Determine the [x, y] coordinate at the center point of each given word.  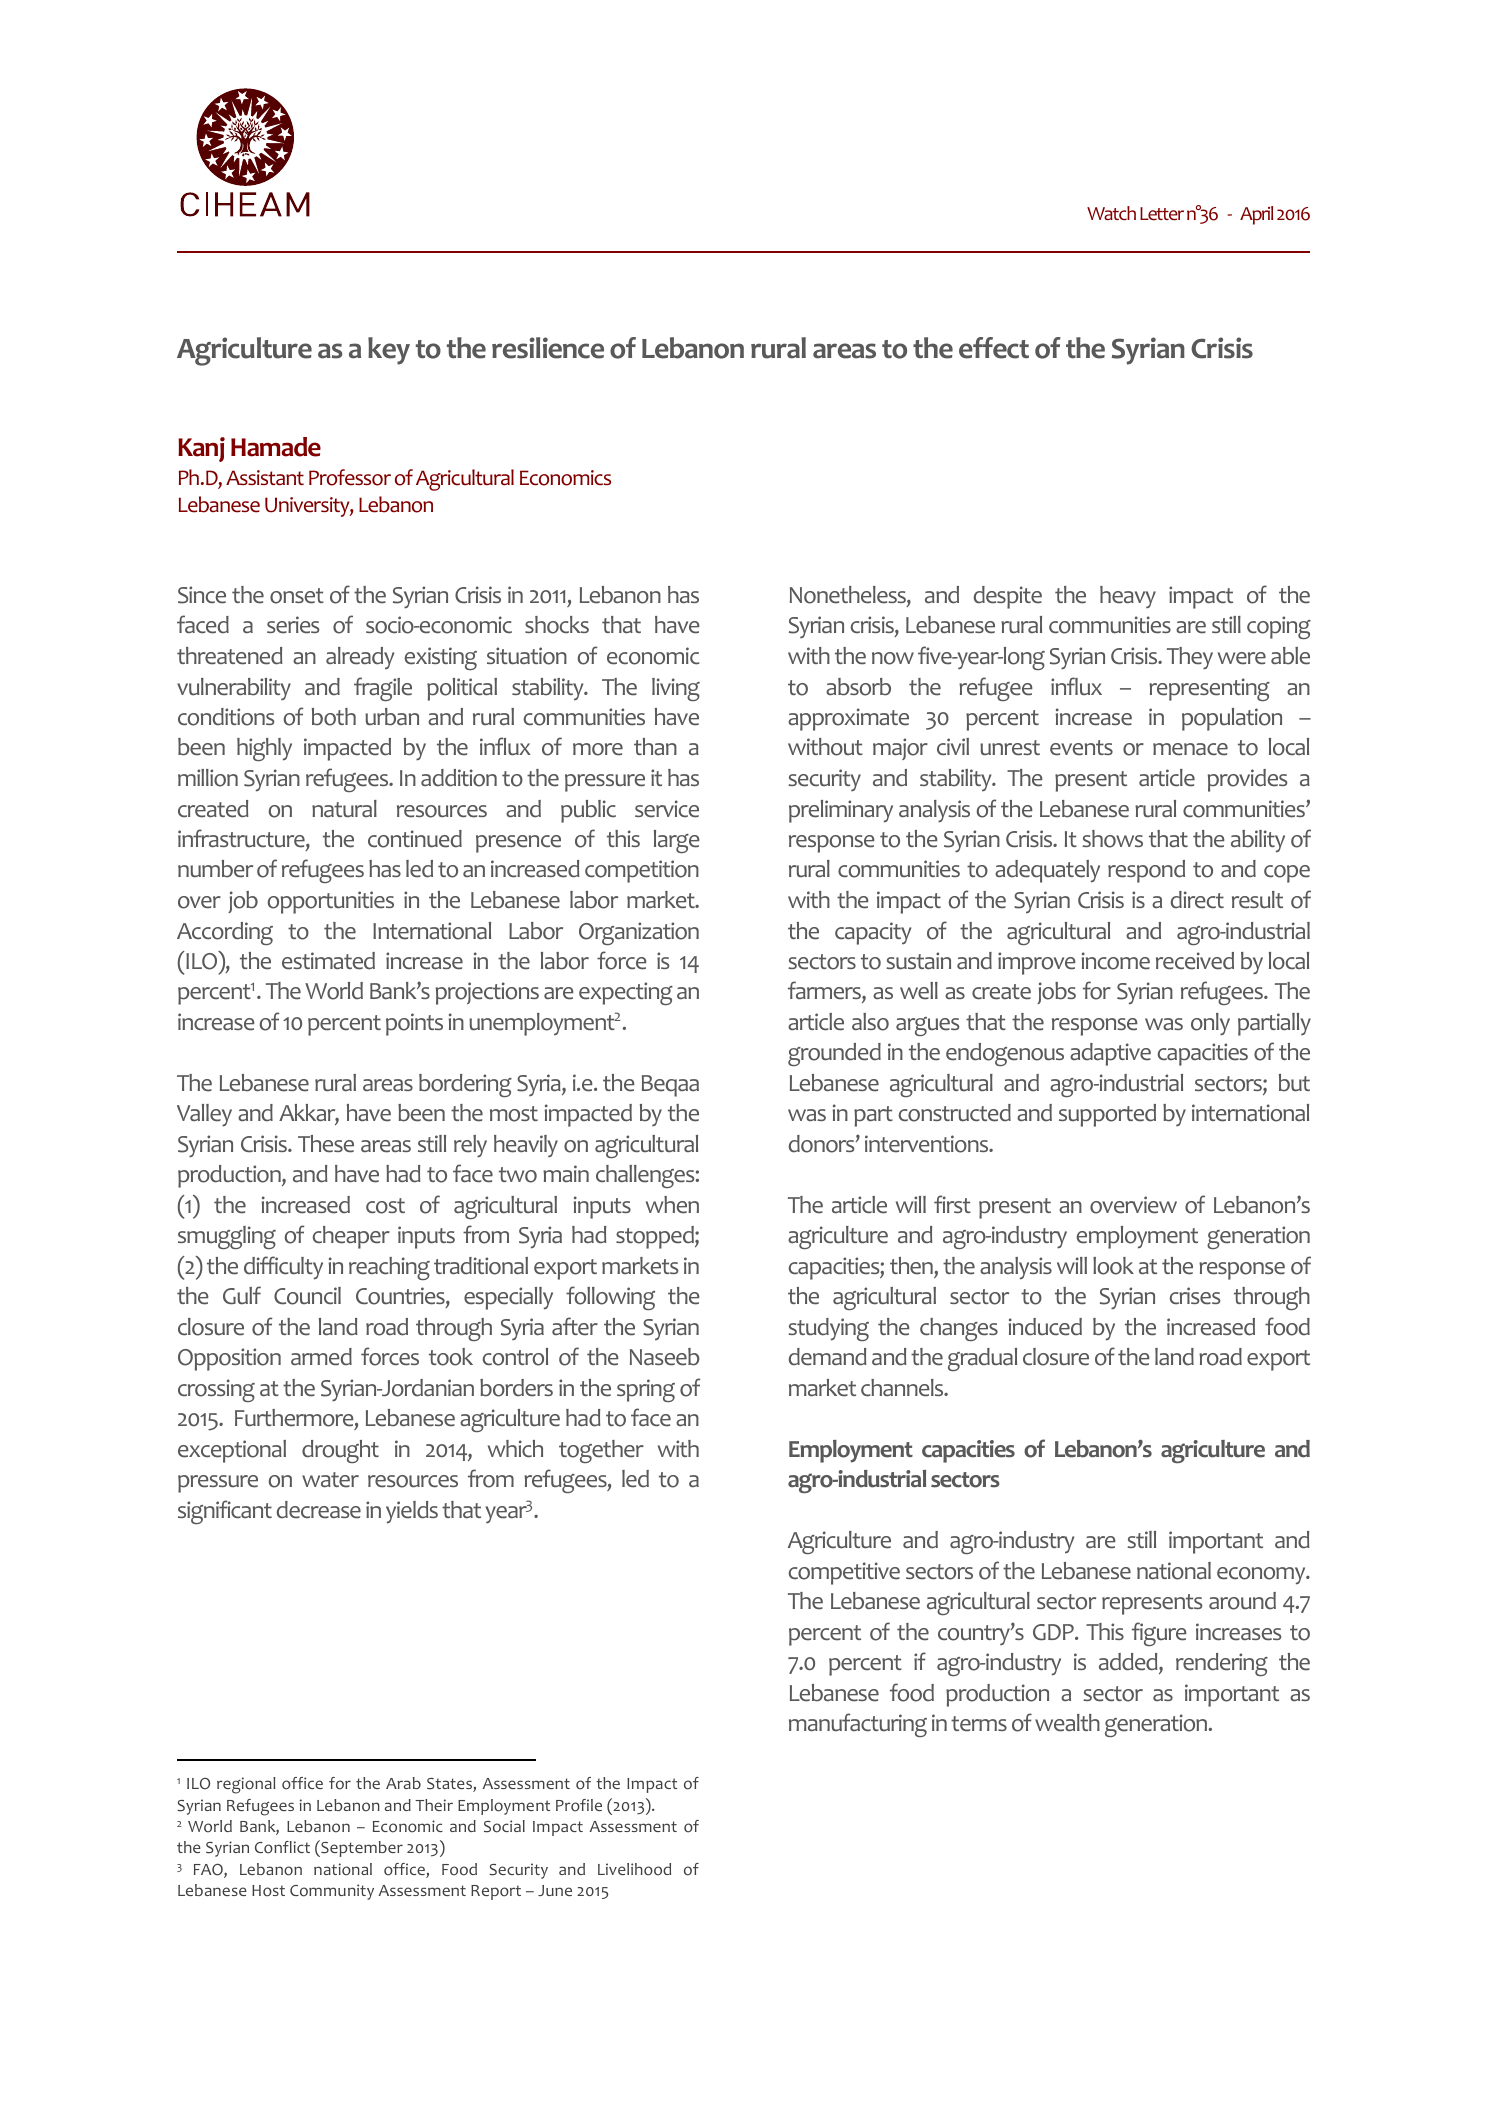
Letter [1162, 214]
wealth [1067, 1723]
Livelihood [634, 1869]
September [361, 1848]
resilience [548, 348]
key [389, 351]
